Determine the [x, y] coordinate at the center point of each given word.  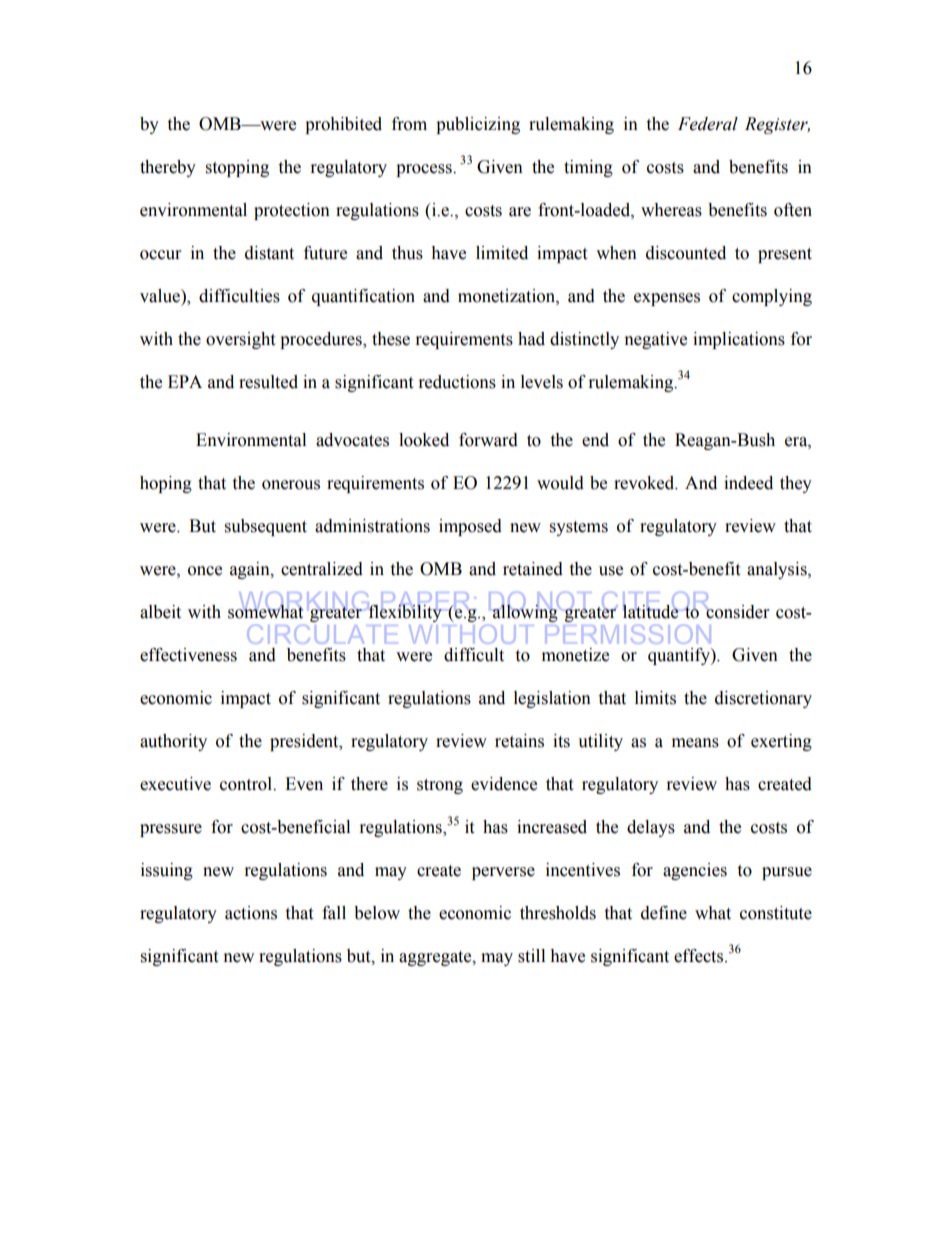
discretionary [763, 699]
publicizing [478, 125]
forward [488, 440]
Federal [708, 124]
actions [251, 913]
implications [739, 340]
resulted [268, 382]
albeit [160, 612]
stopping [237, 168]
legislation [552, 699]
